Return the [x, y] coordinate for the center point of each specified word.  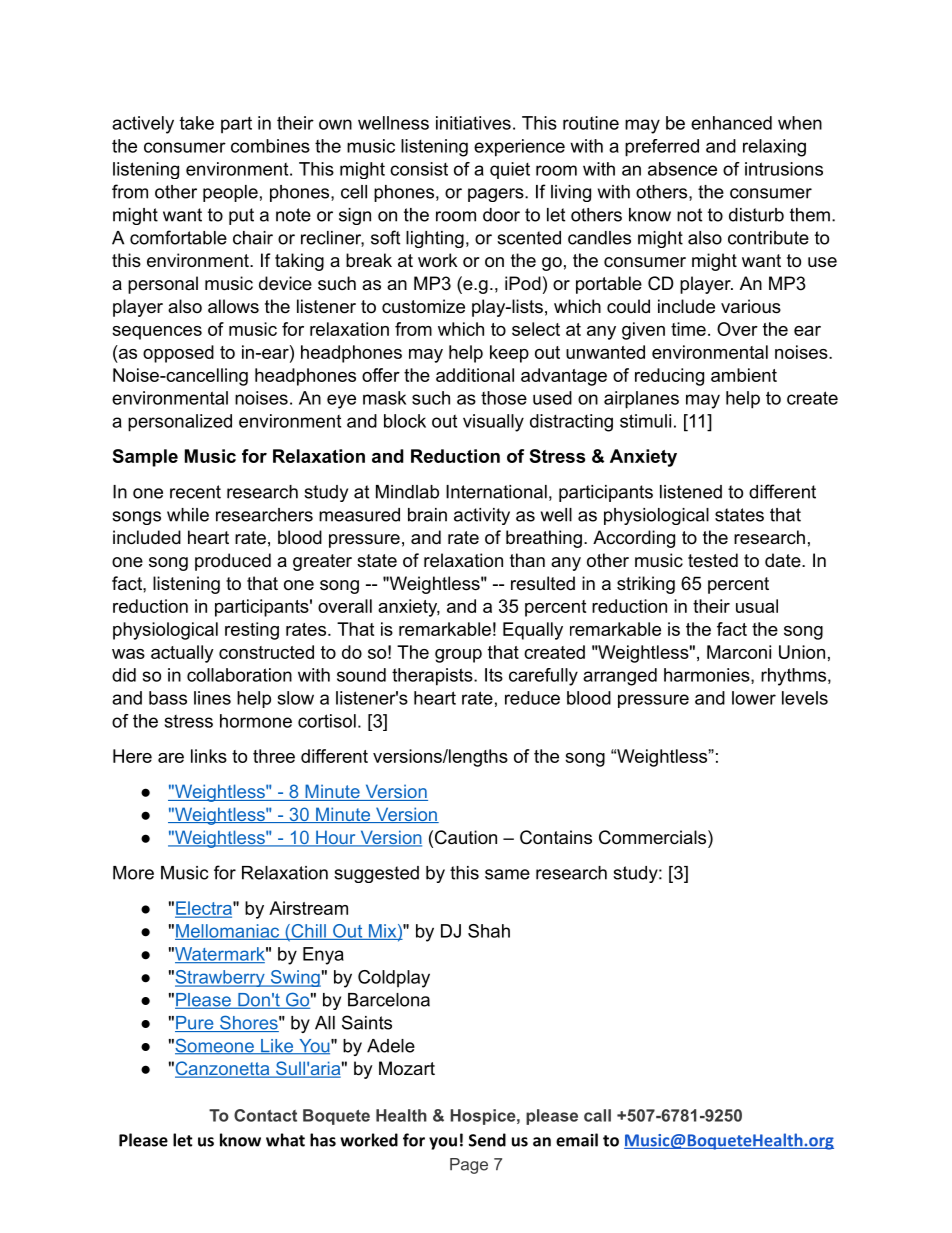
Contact [265, 1115]
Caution [466, 837]
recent [195, 492]
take [197, 123]
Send [487, 1140]
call [597, 1115]
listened [691, 492]
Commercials [654, 837]
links [209, 756]
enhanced [731, 123]
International [496, 492]
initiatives [473, 123]
